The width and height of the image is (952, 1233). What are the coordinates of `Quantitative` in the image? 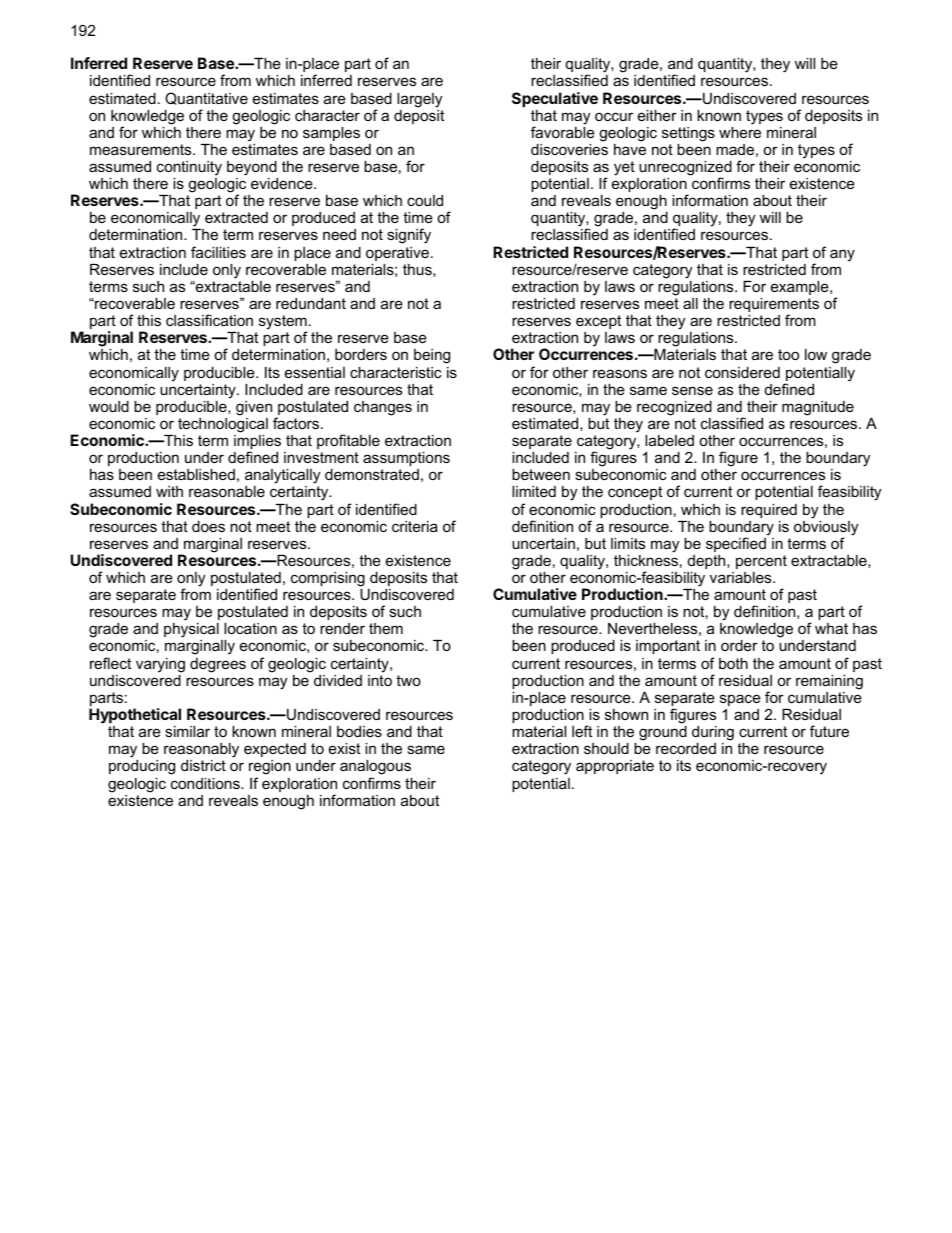 It's located at (206, 98).
